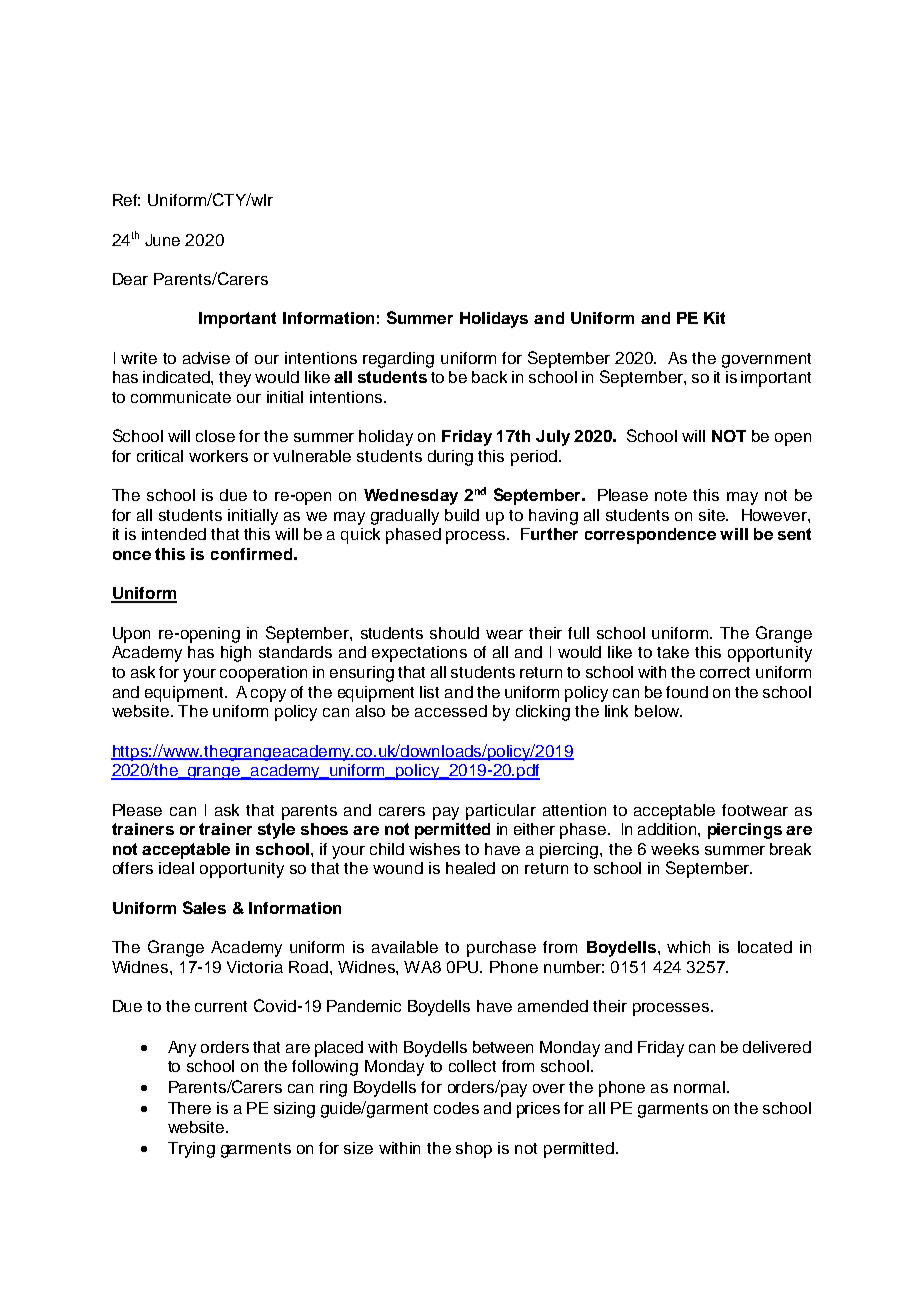 This screenshot has height=1308, width=924. I want to click on healed, so click(470, 868).
